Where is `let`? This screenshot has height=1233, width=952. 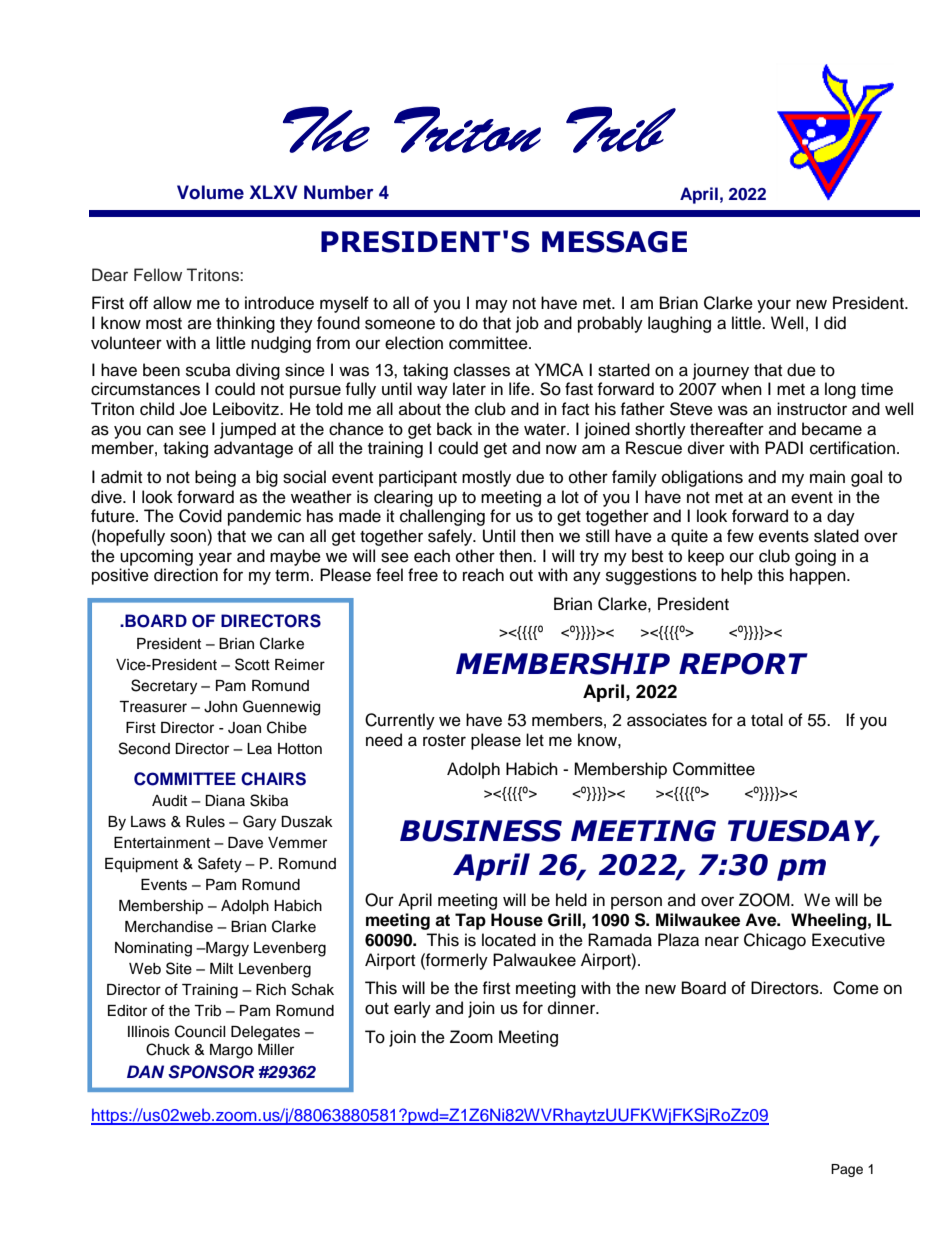 let is located at coordinates (535, 740).
